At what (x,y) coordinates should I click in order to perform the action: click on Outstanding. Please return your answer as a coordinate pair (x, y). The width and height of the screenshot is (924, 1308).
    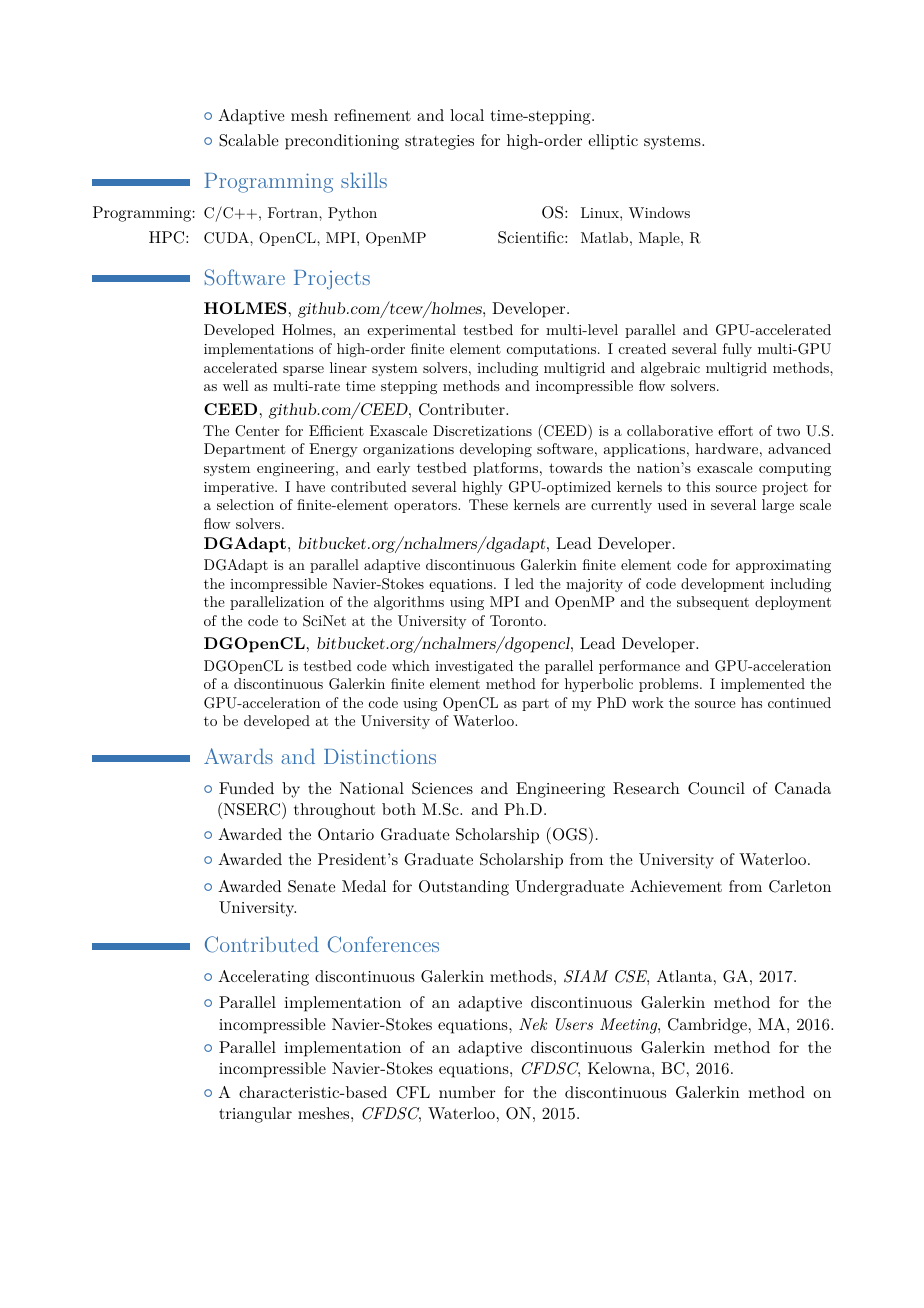
    Looking at the image, I should click on (464, 888).
